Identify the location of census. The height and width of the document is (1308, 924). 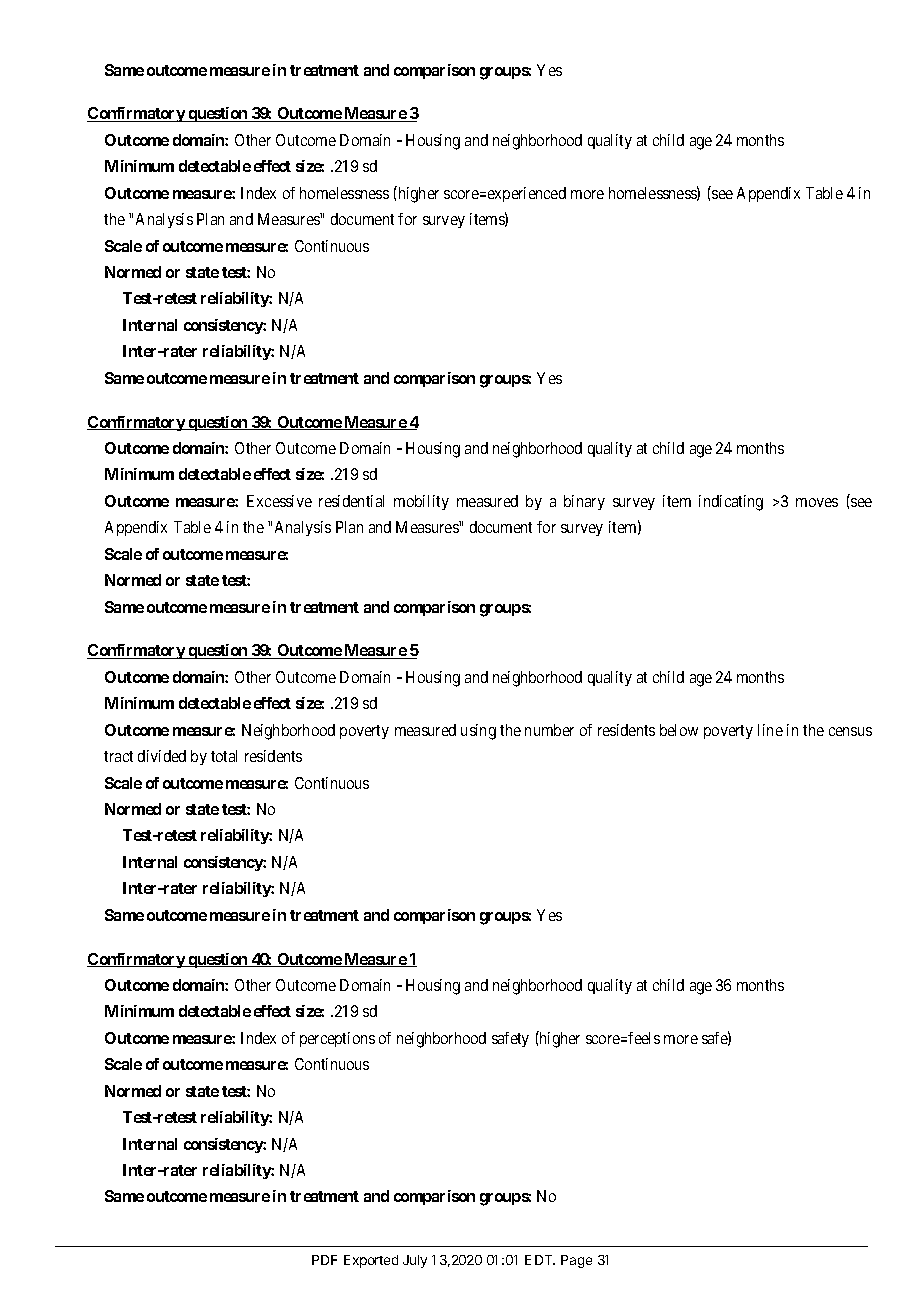
(850, 731).
